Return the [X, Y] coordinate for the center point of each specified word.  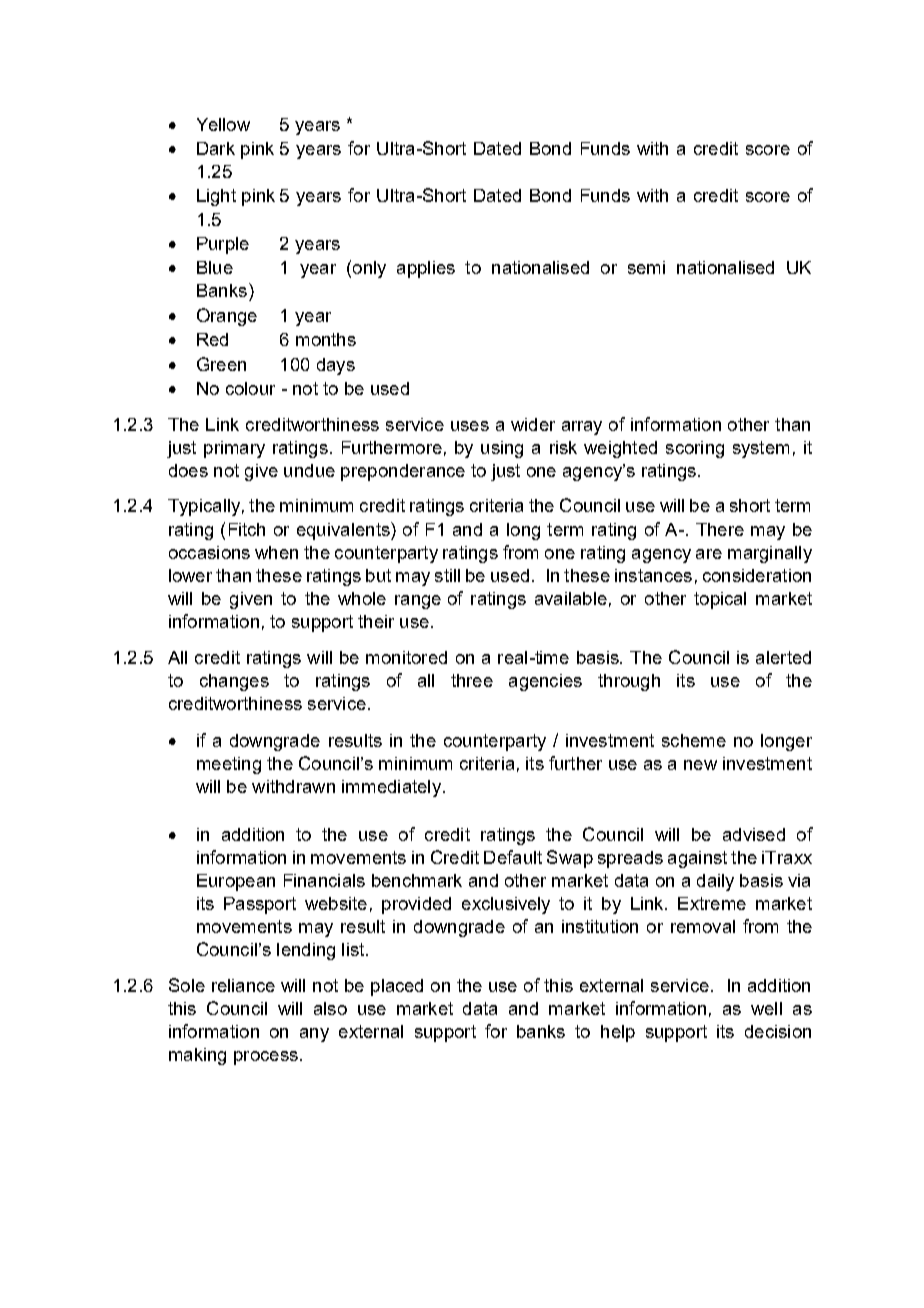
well [766, 1008]
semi [646, 267]
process [266, 1058]
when [276, 552]
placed [397, 987]
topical [720, 600]
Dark [216, 148]
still [447, 575]
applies [426, 269]
